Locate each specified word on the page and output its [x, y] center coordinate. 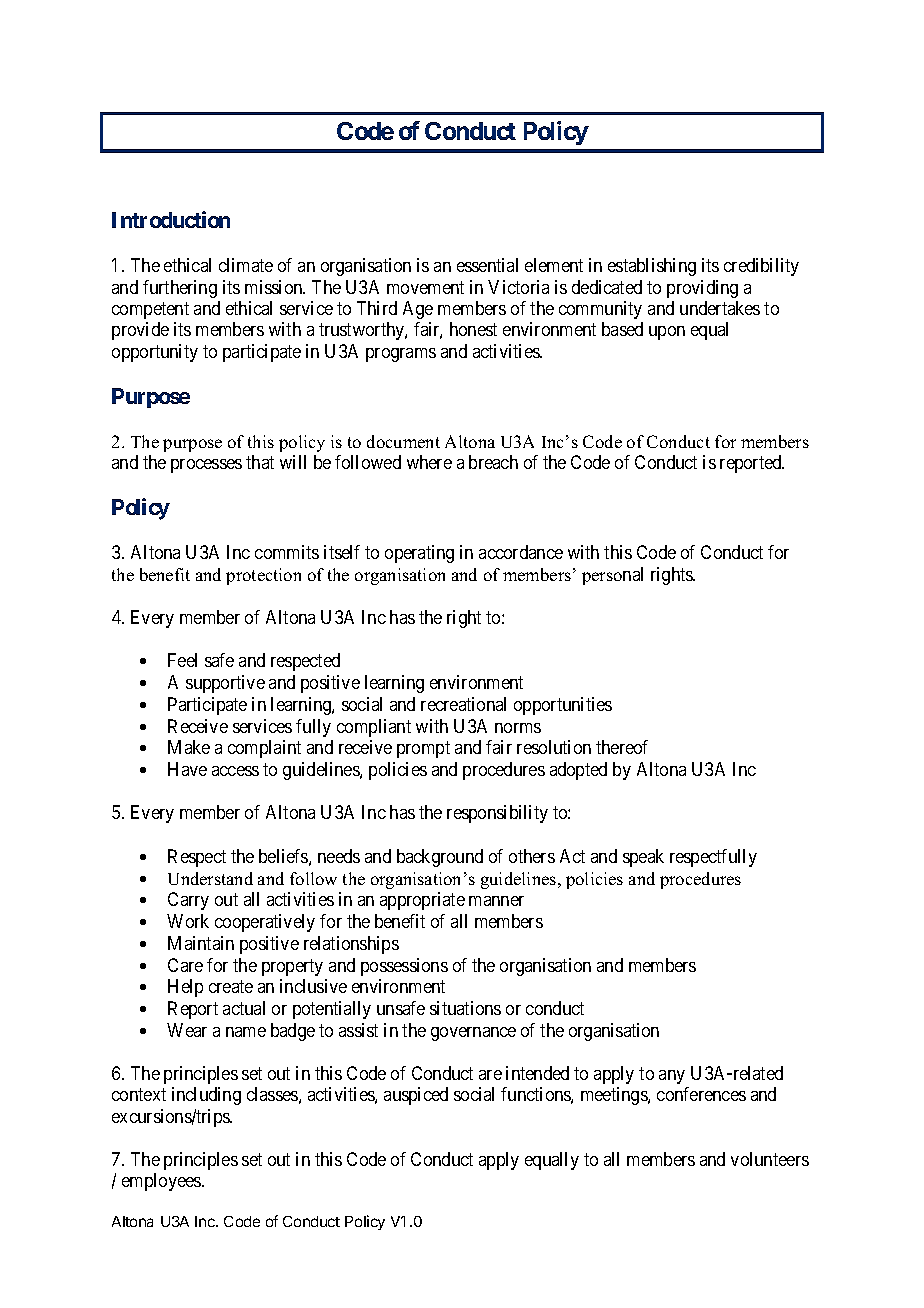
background [440, 858]
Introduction [171, 219]
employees [162, 1182]
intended [537, 1073]
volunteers [770, 1159]
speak [643, 858]
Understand [210, 878]
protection [263, 576]
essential [487, 265]
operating [419, 554]
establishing [652, 267]
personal [612, 576]
